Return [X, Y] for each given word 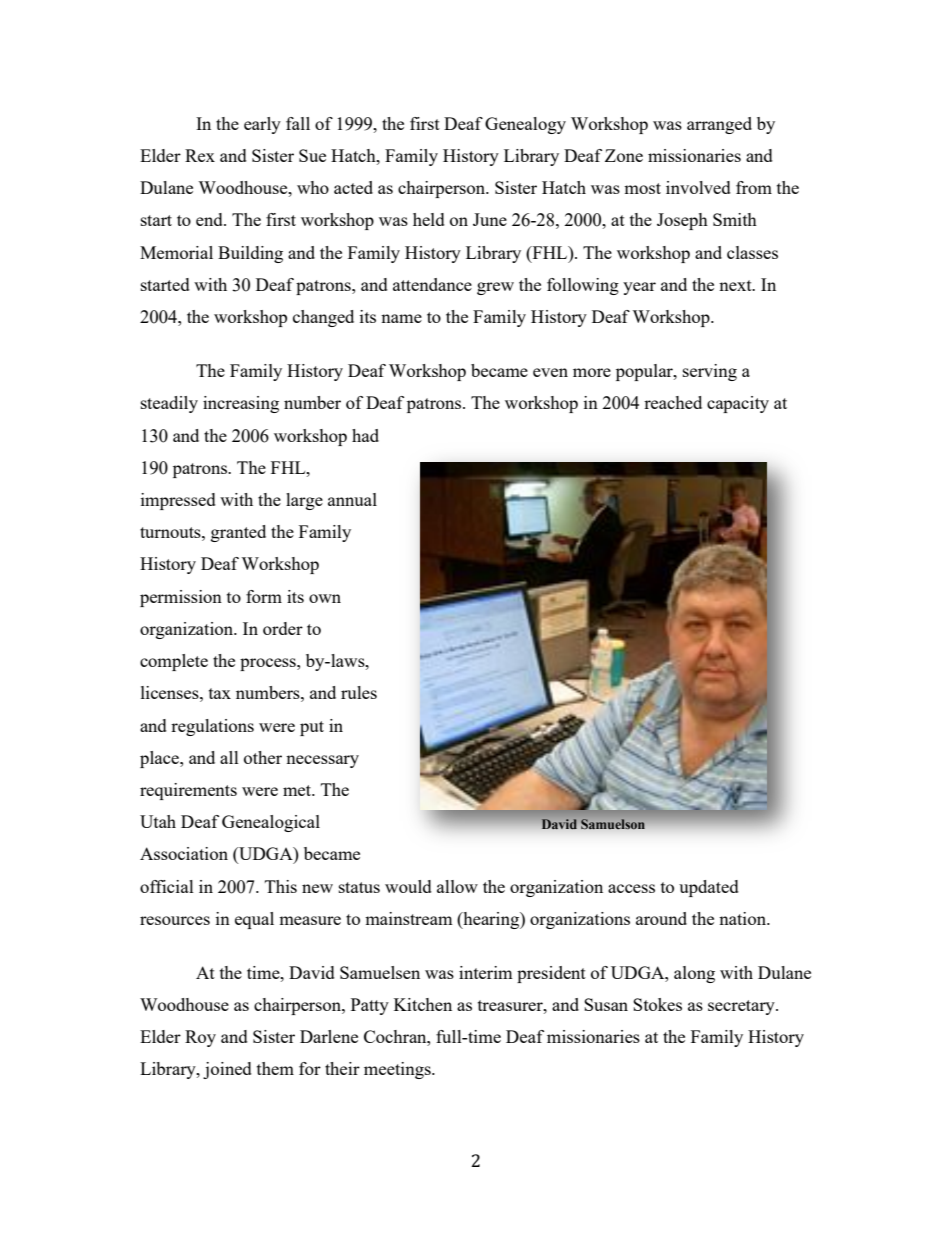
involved [698, 187]
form [264, 596]
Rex [200, 155]
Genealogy [525, 125]
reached [673, 402]
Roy [200, 1038]
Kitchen [423, 1004]
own [325, 598]
